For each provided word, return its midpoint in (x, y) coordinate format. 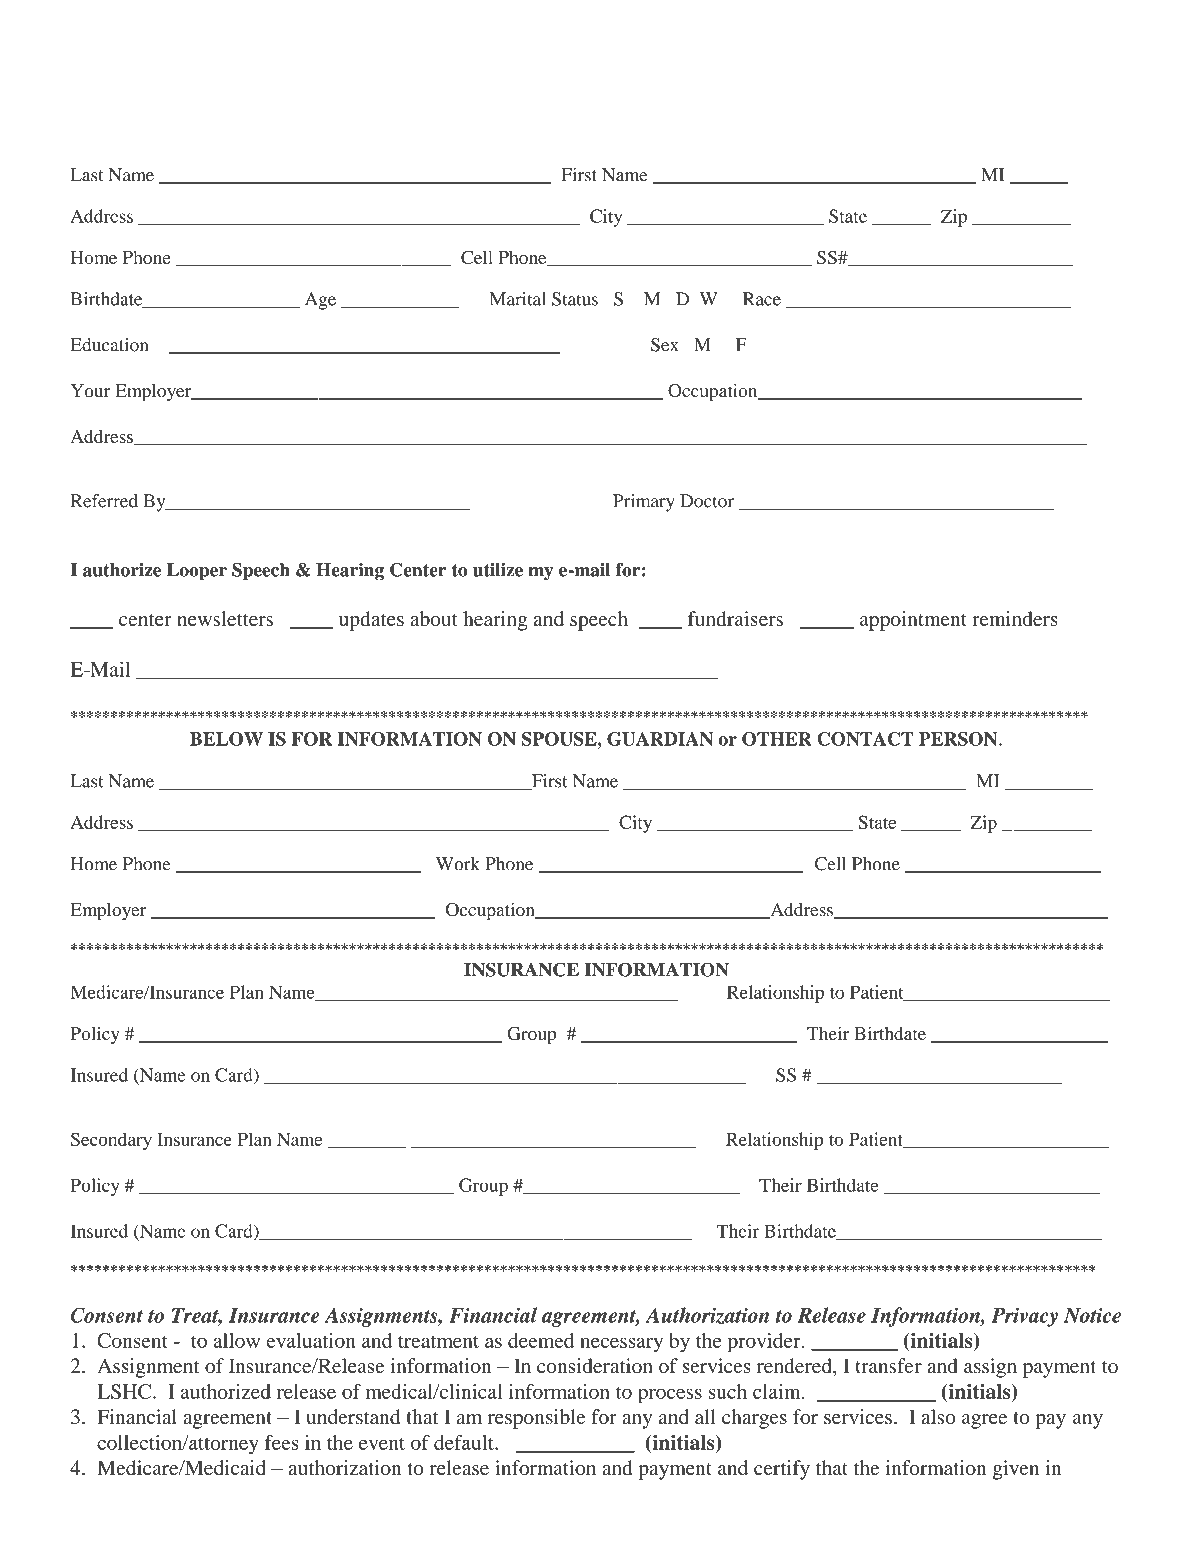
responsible (536, 1419)
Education (109, 345)
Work (458, 864)
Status (575, 299)
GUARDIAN (660, 739)
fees (282, 1442)
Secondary (111, 1141)
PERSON (959, 739)
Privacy (1024, 1317)
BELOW (226, 739)
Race (762, 299)
